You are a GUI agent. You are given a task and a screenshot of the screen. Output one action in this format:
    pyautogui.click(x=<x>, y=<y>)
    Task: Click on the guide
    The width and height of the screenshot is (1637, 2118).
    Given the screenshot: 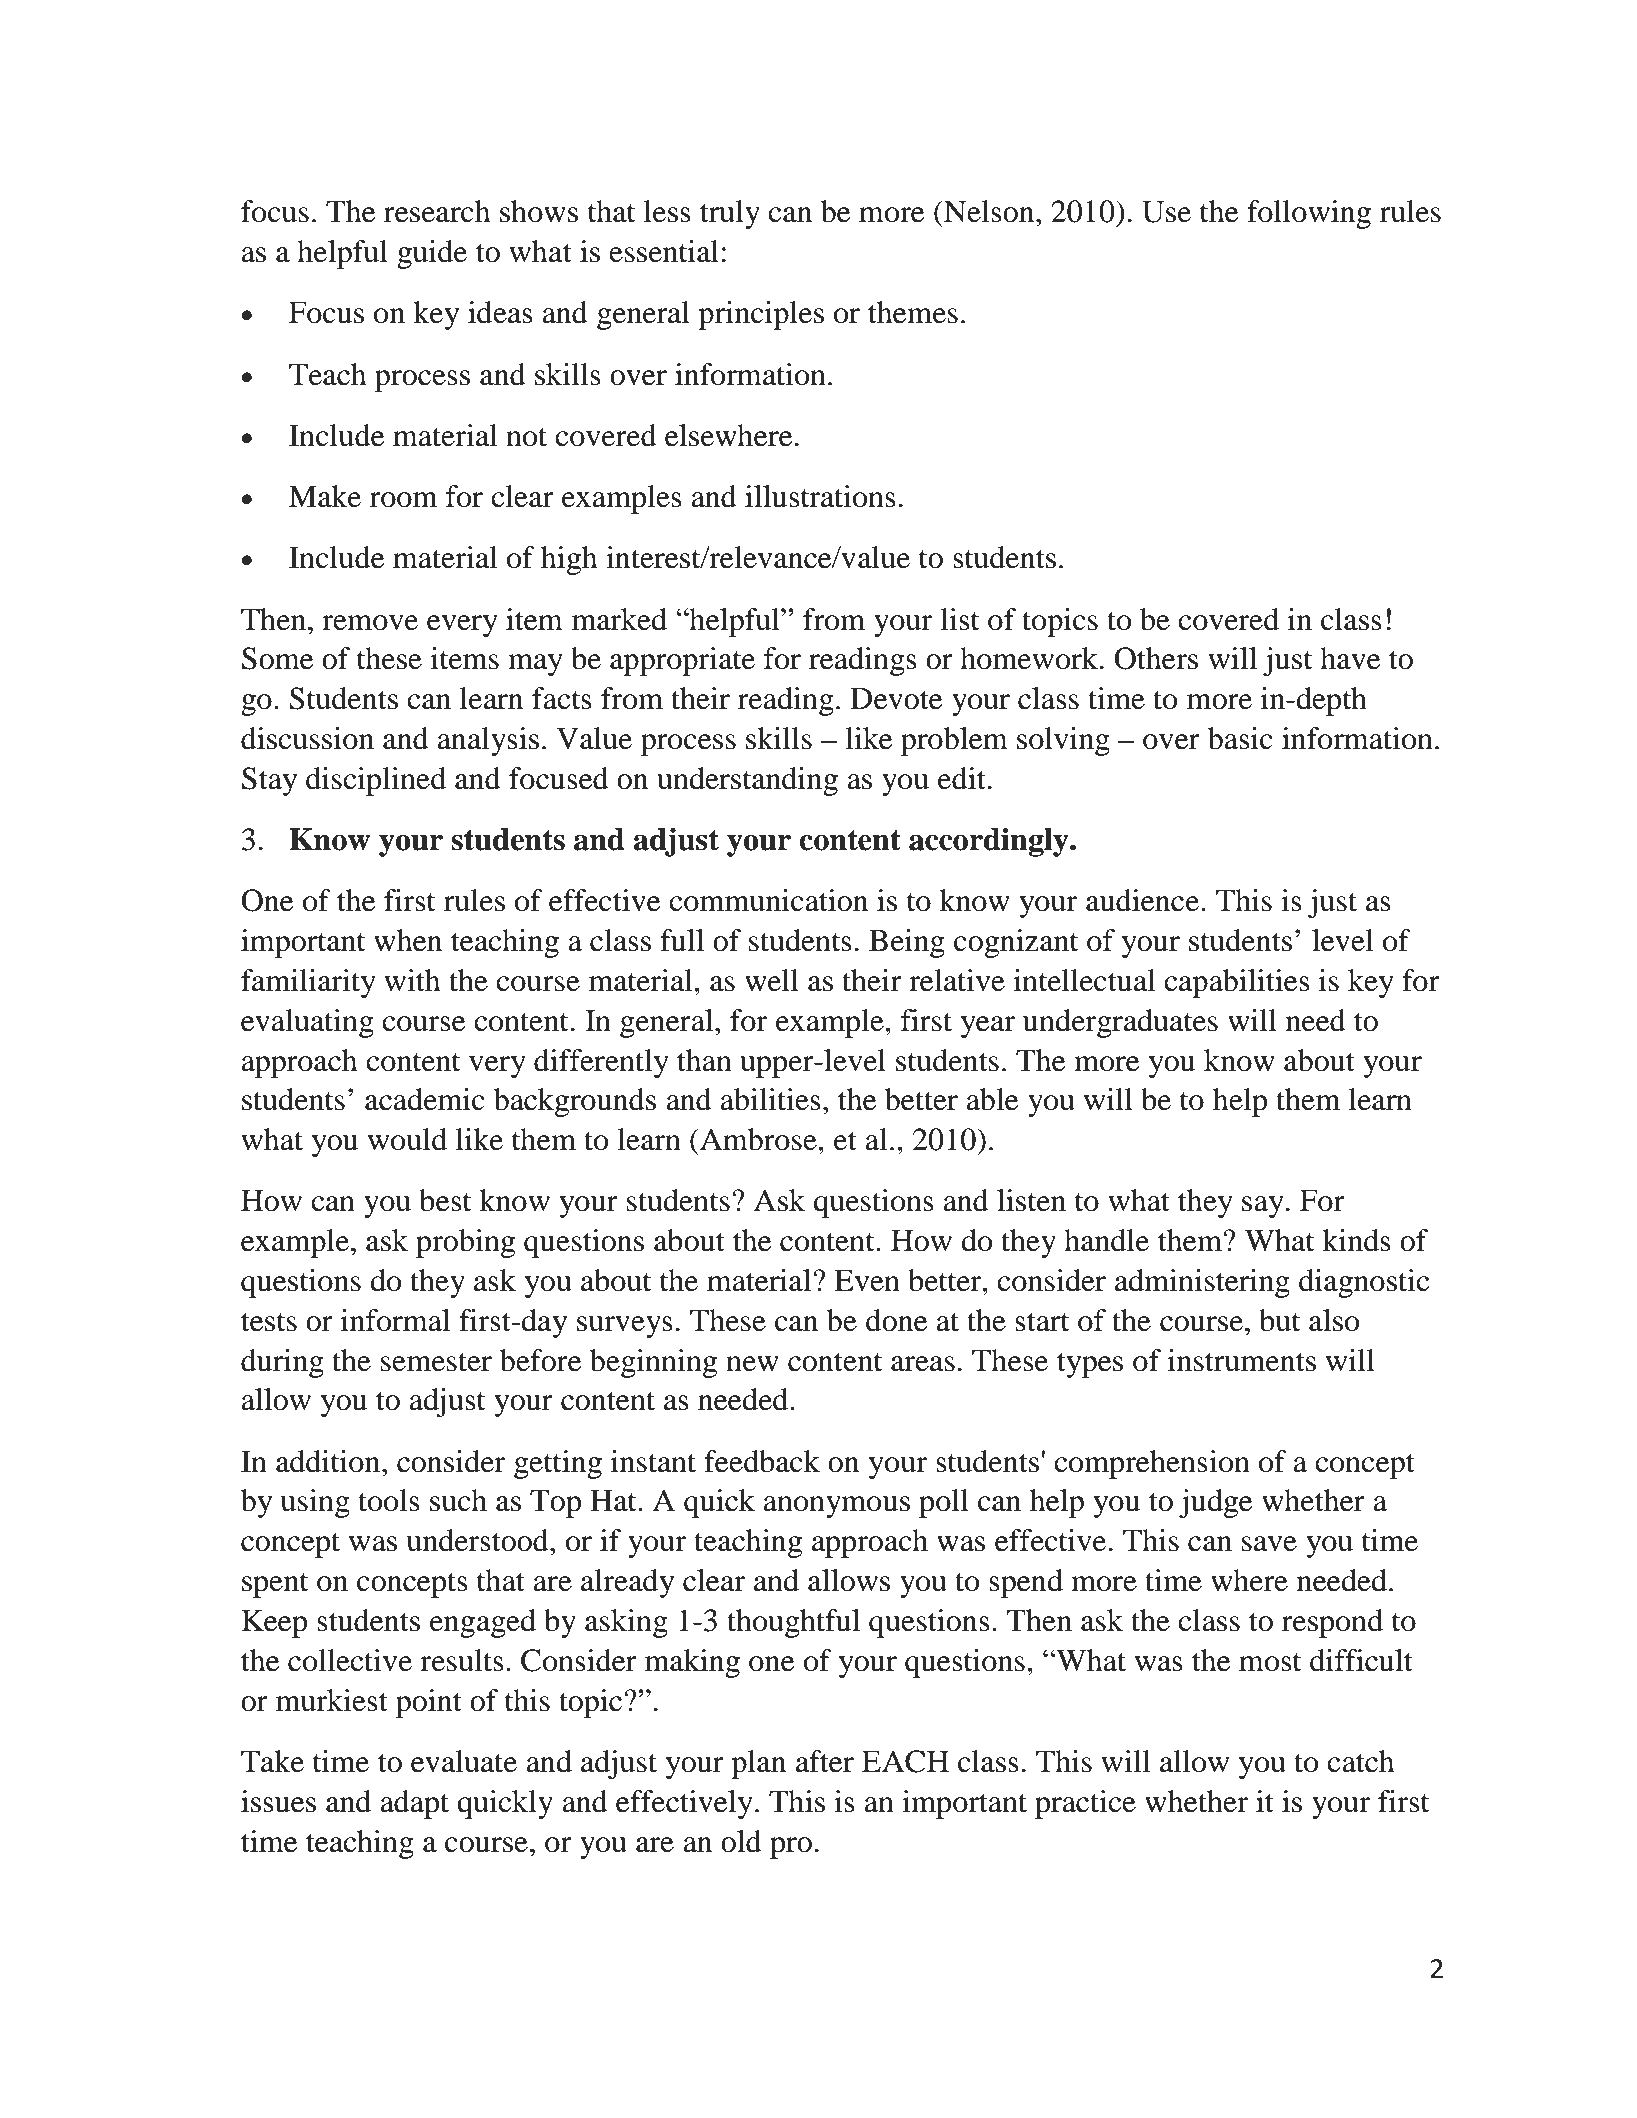 What is the action you would take?
    pyautogui.click(x=432, y=254)
